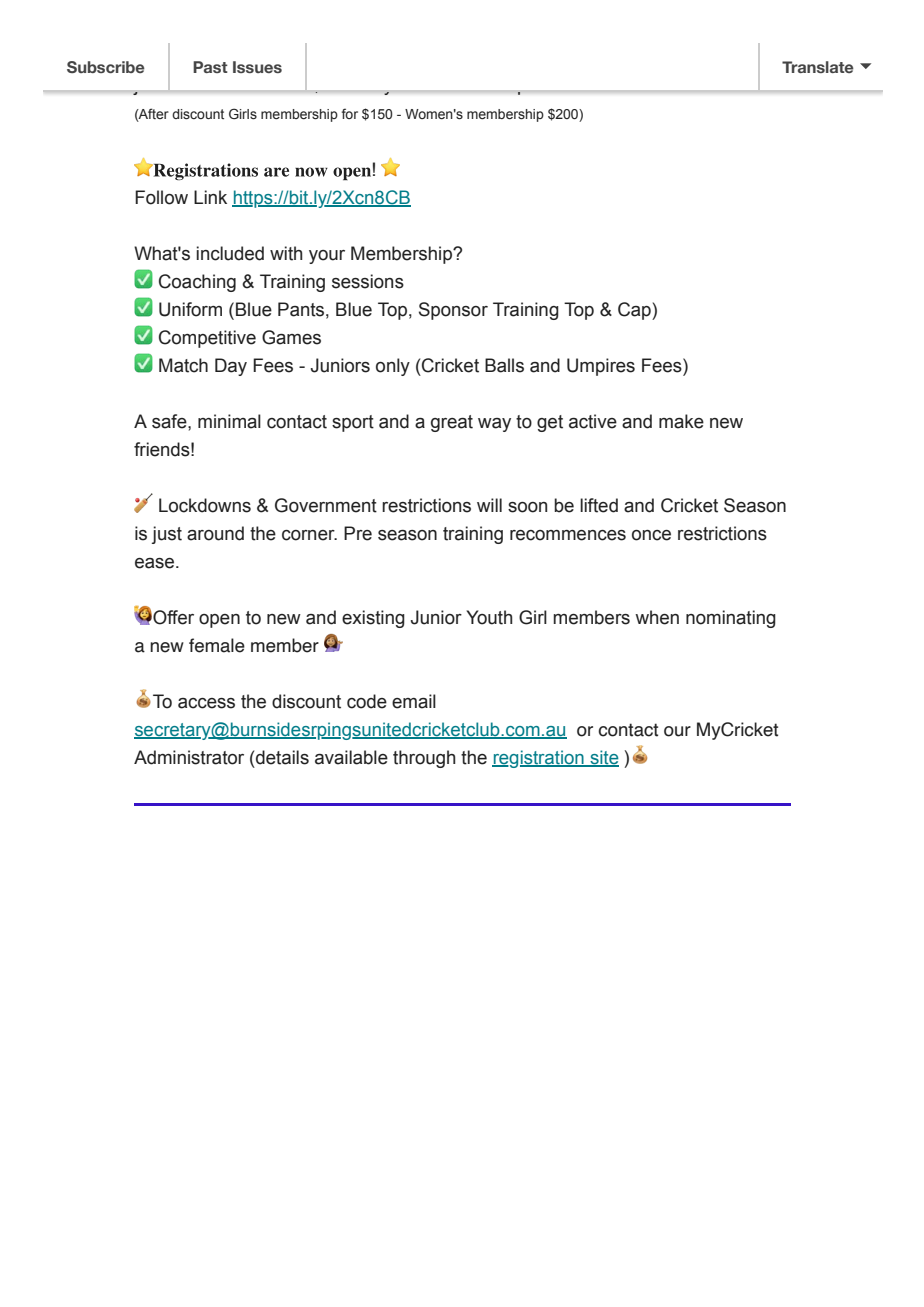 This page has height=1307, width=924. What do you see at coordinates (603, 758) in the page?
I see `site` at bounding box center [603, 758].
